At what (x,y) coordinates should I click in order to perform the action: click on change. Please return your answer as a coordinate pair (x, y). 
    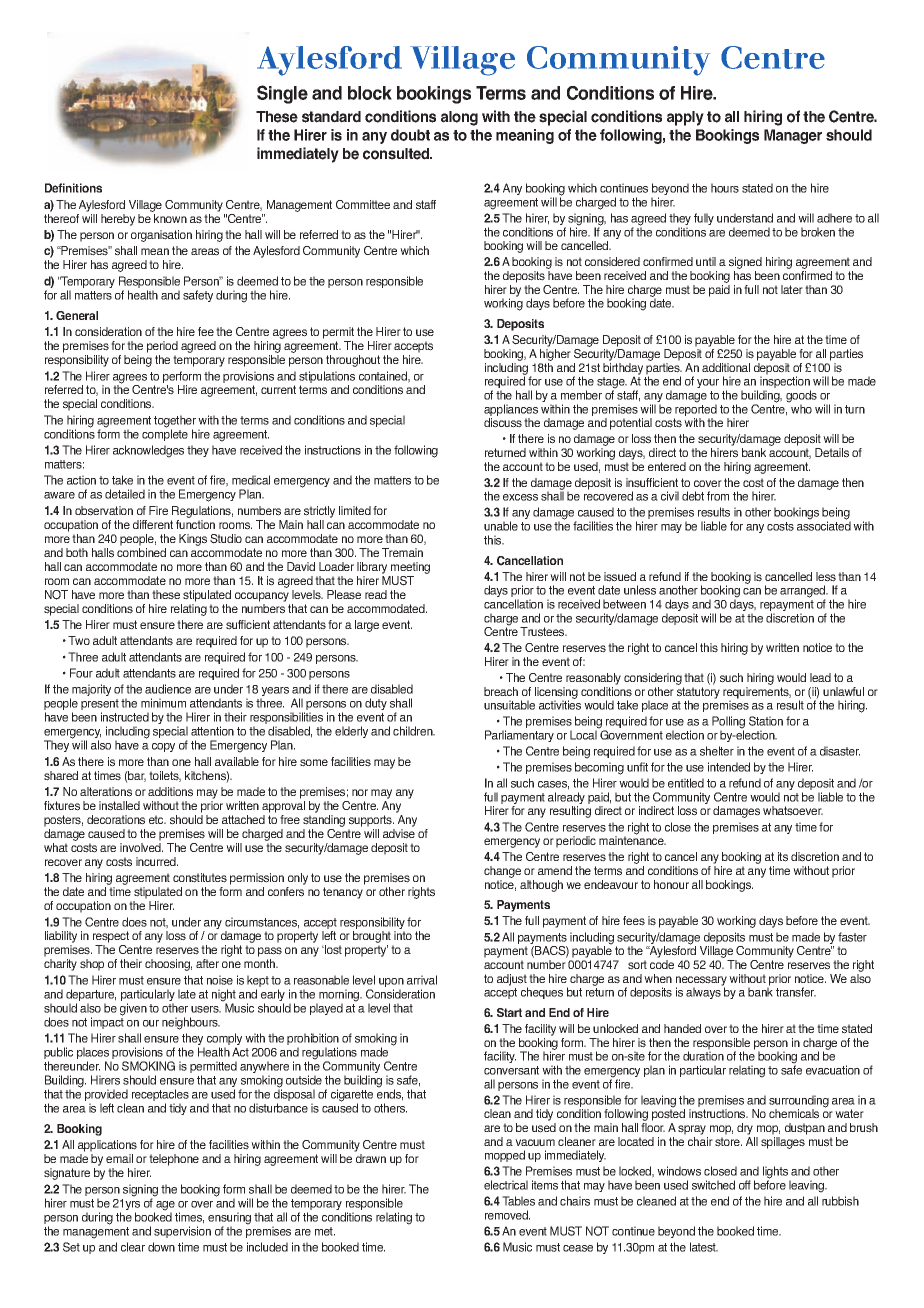
    Looking at the image, I should click on (502, 872).
